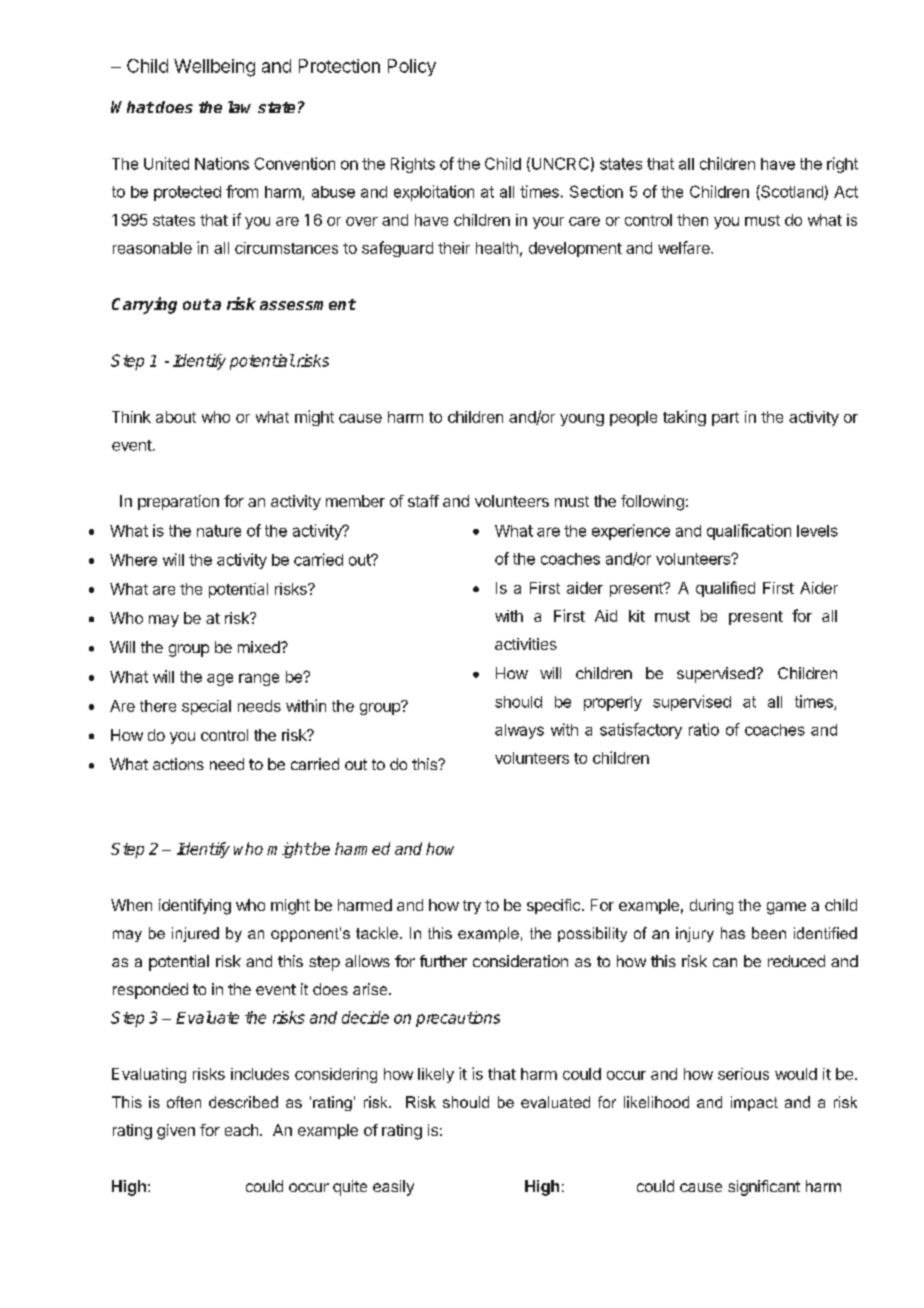 The width and height of the screenshot is (924, 1308). I want to click on each, so click(241, 1130).
